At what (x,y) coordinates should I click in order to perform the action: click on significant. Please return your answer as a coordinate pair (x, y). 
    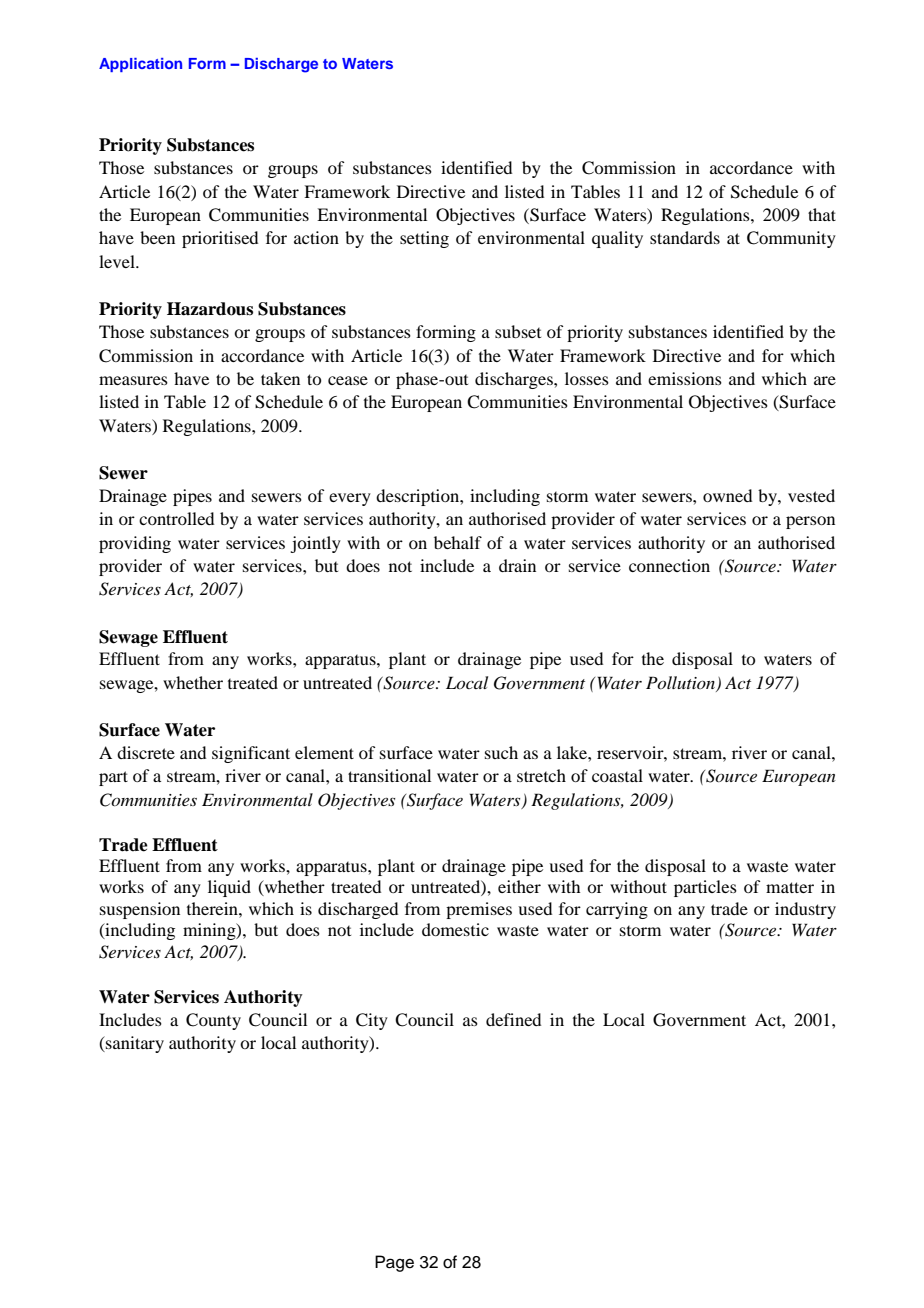
    Looking at the image, I should click on (251, 754).
